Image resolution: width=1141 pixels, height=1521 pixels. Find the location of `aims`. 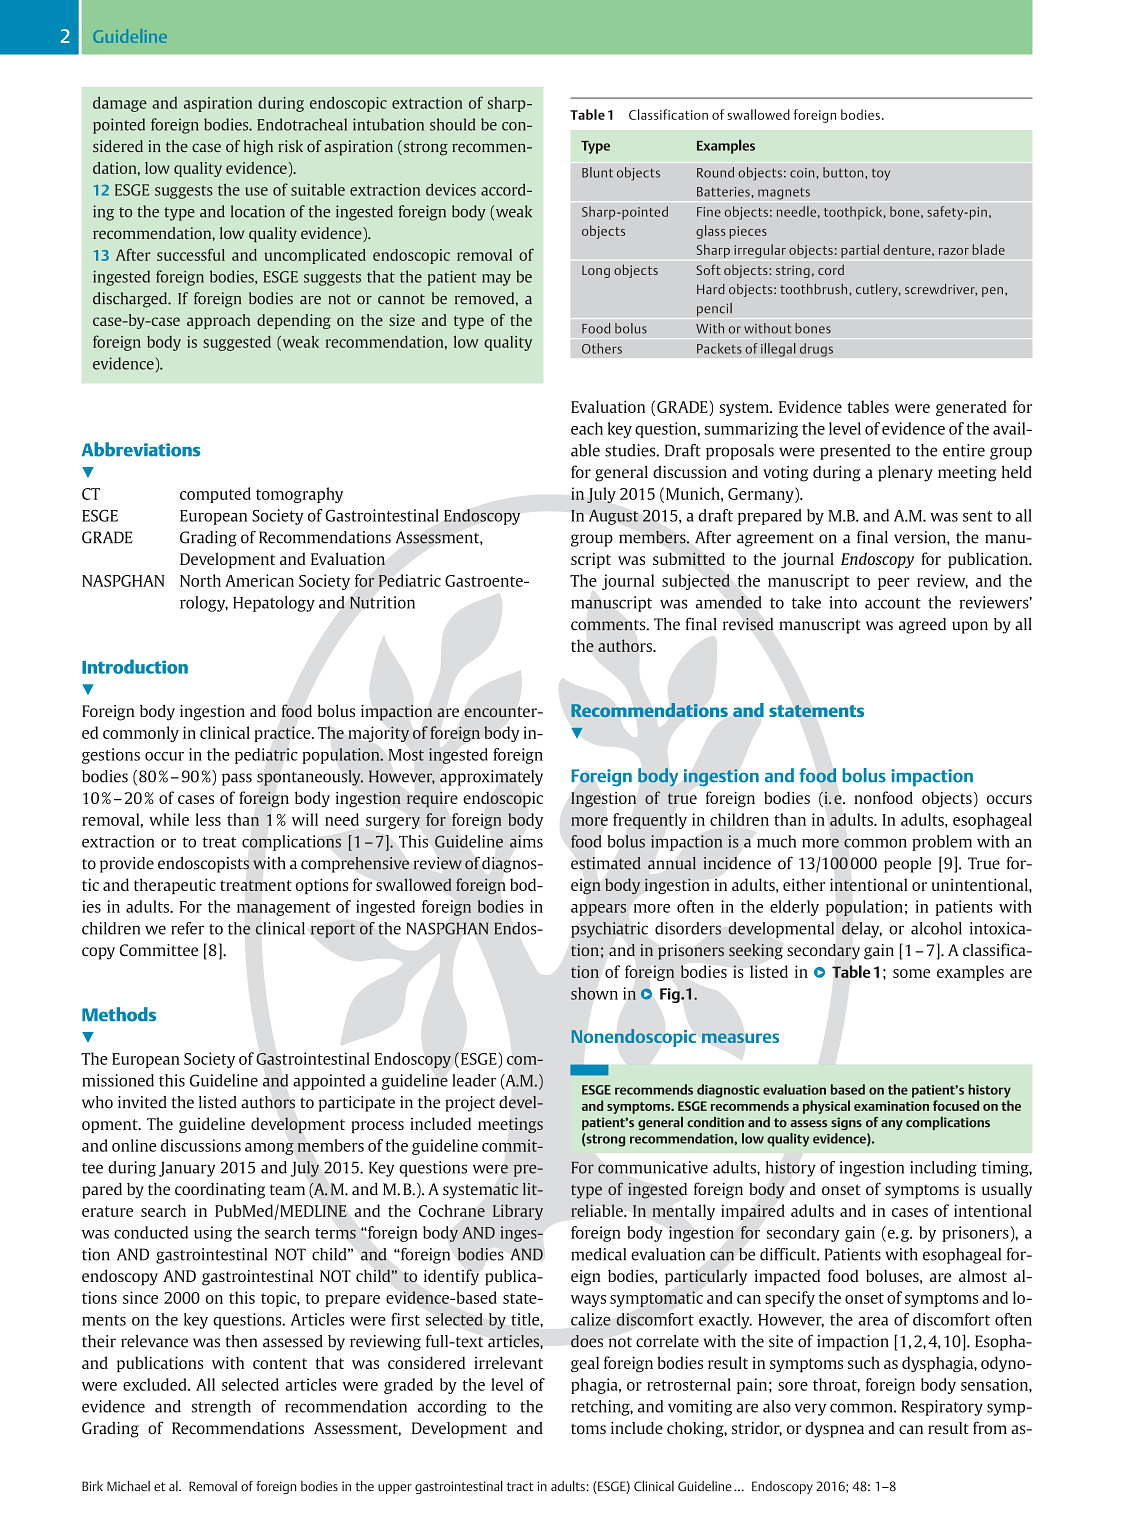

aims is located at coordinates (526, 841).
